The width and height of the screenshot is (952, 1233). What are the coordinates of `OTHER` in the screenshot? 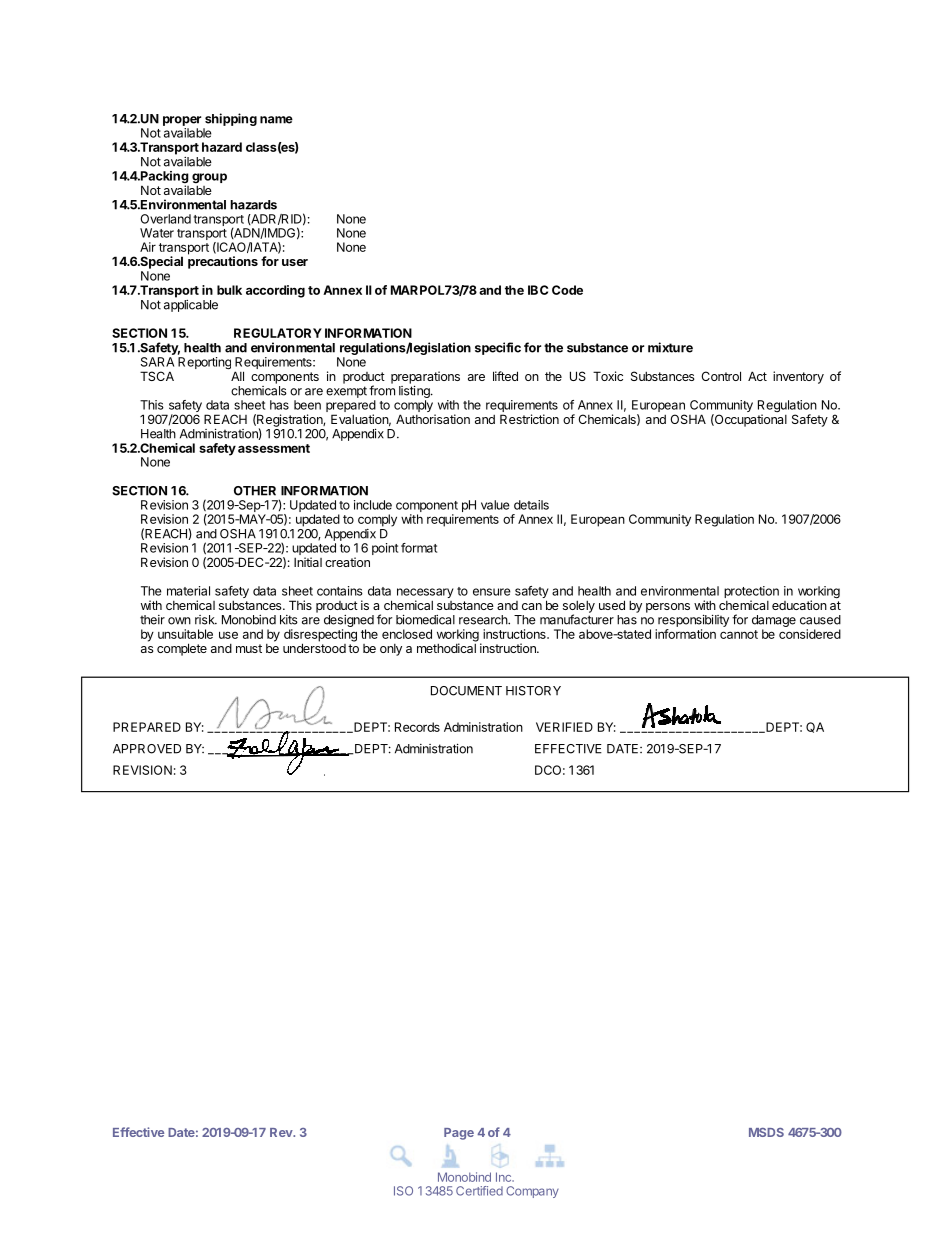 It's located at (255, 491).
